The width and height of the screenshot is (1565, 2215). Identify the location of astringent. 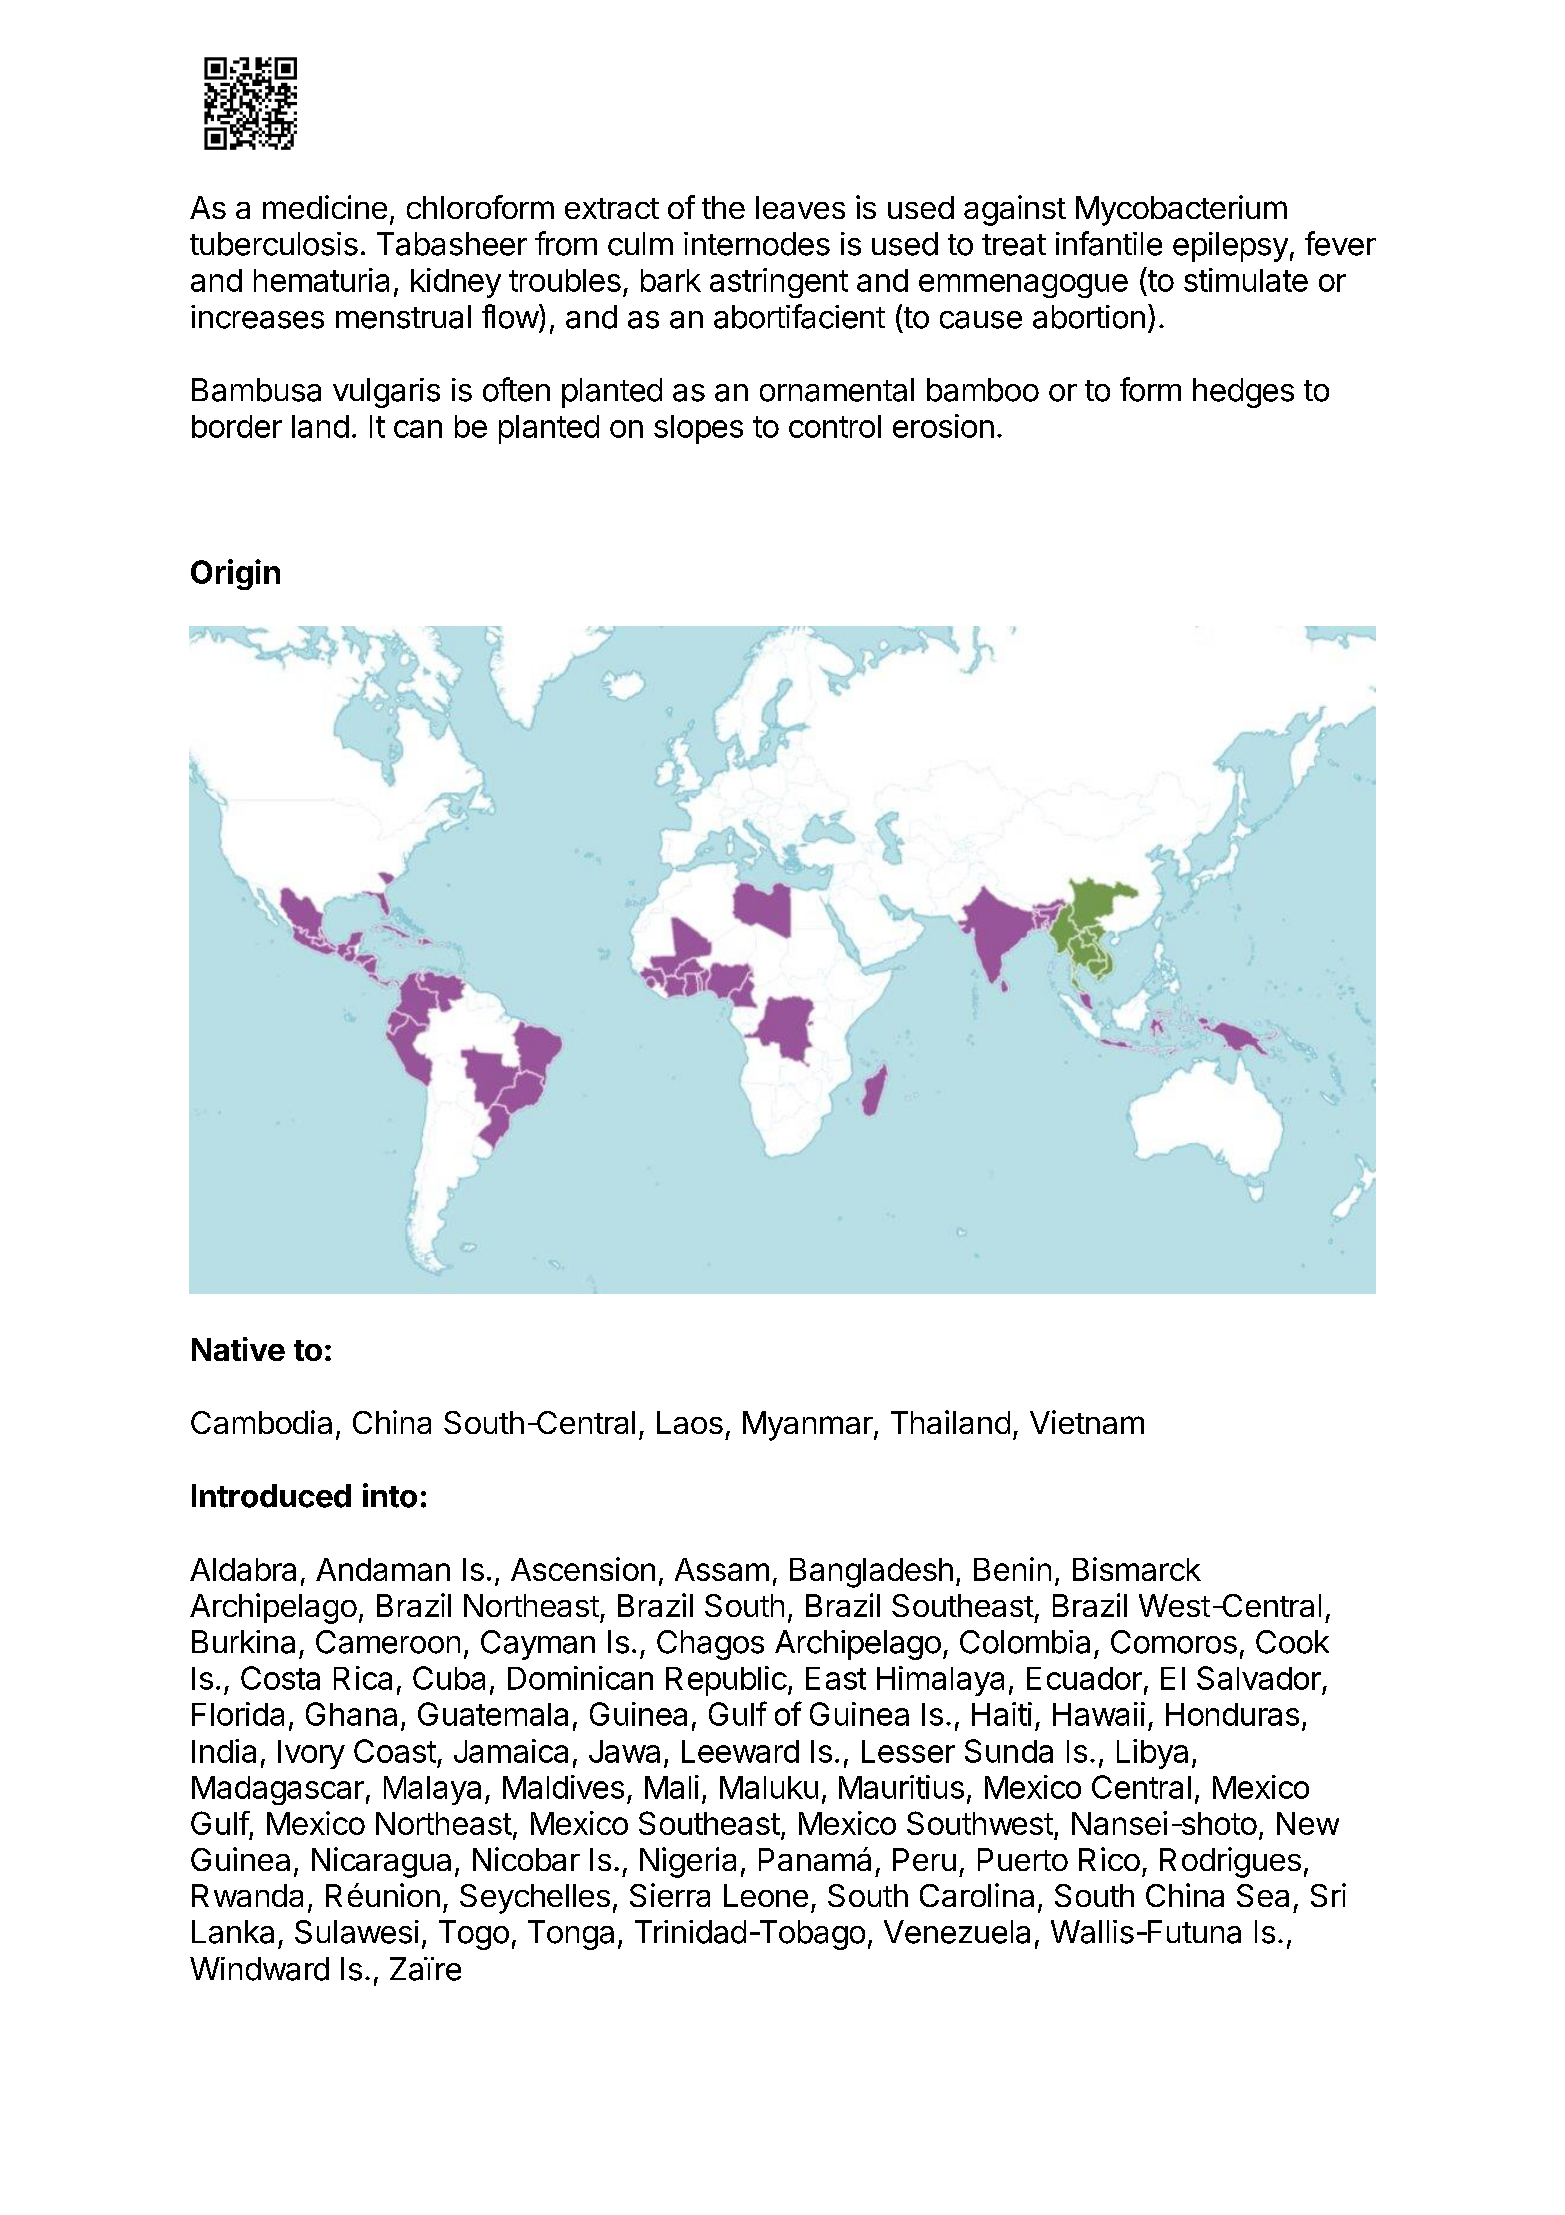
(779, 283).
